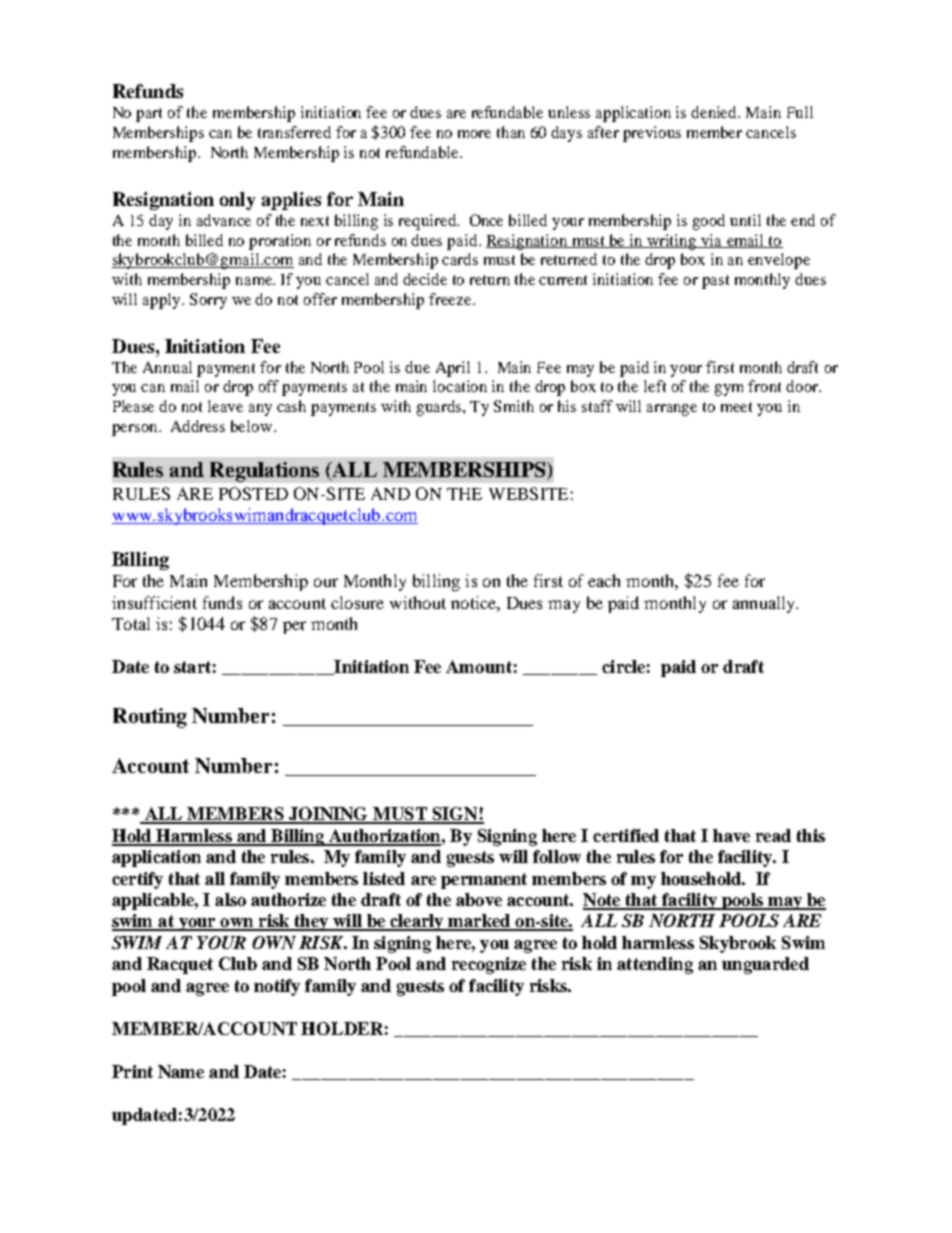 This screenshot has height=1233, width=952. What do you see at coordinates (765, 965) in the screenshot?
I see `unguarded` at bounding box center [765, 965].
